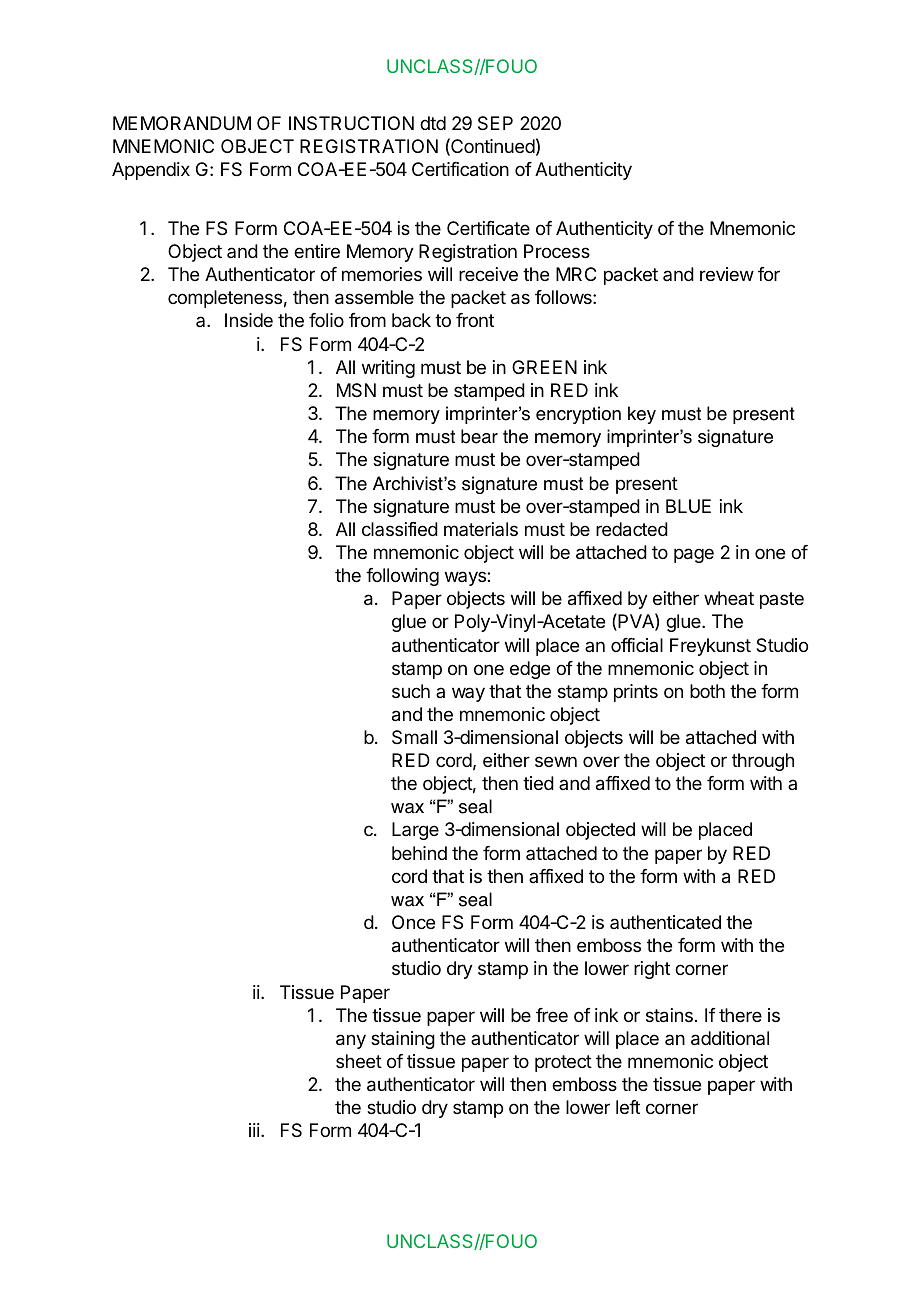  Describe the element at coordinates (729, 598) in the page. I see `wheat` at that location.
